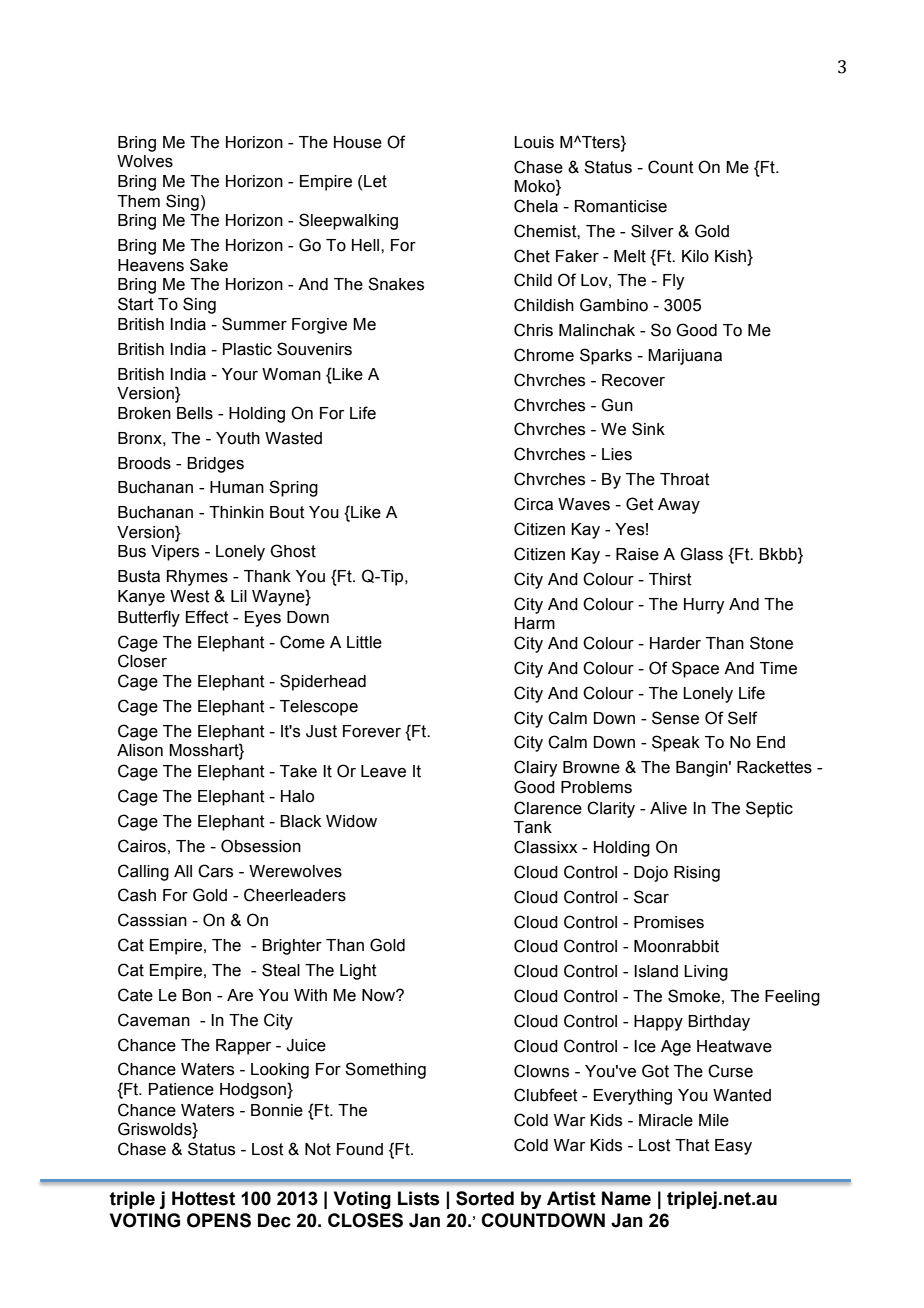 This screenshot has height=1308, width=924. I want to click on Cars, so click(215, 871).
